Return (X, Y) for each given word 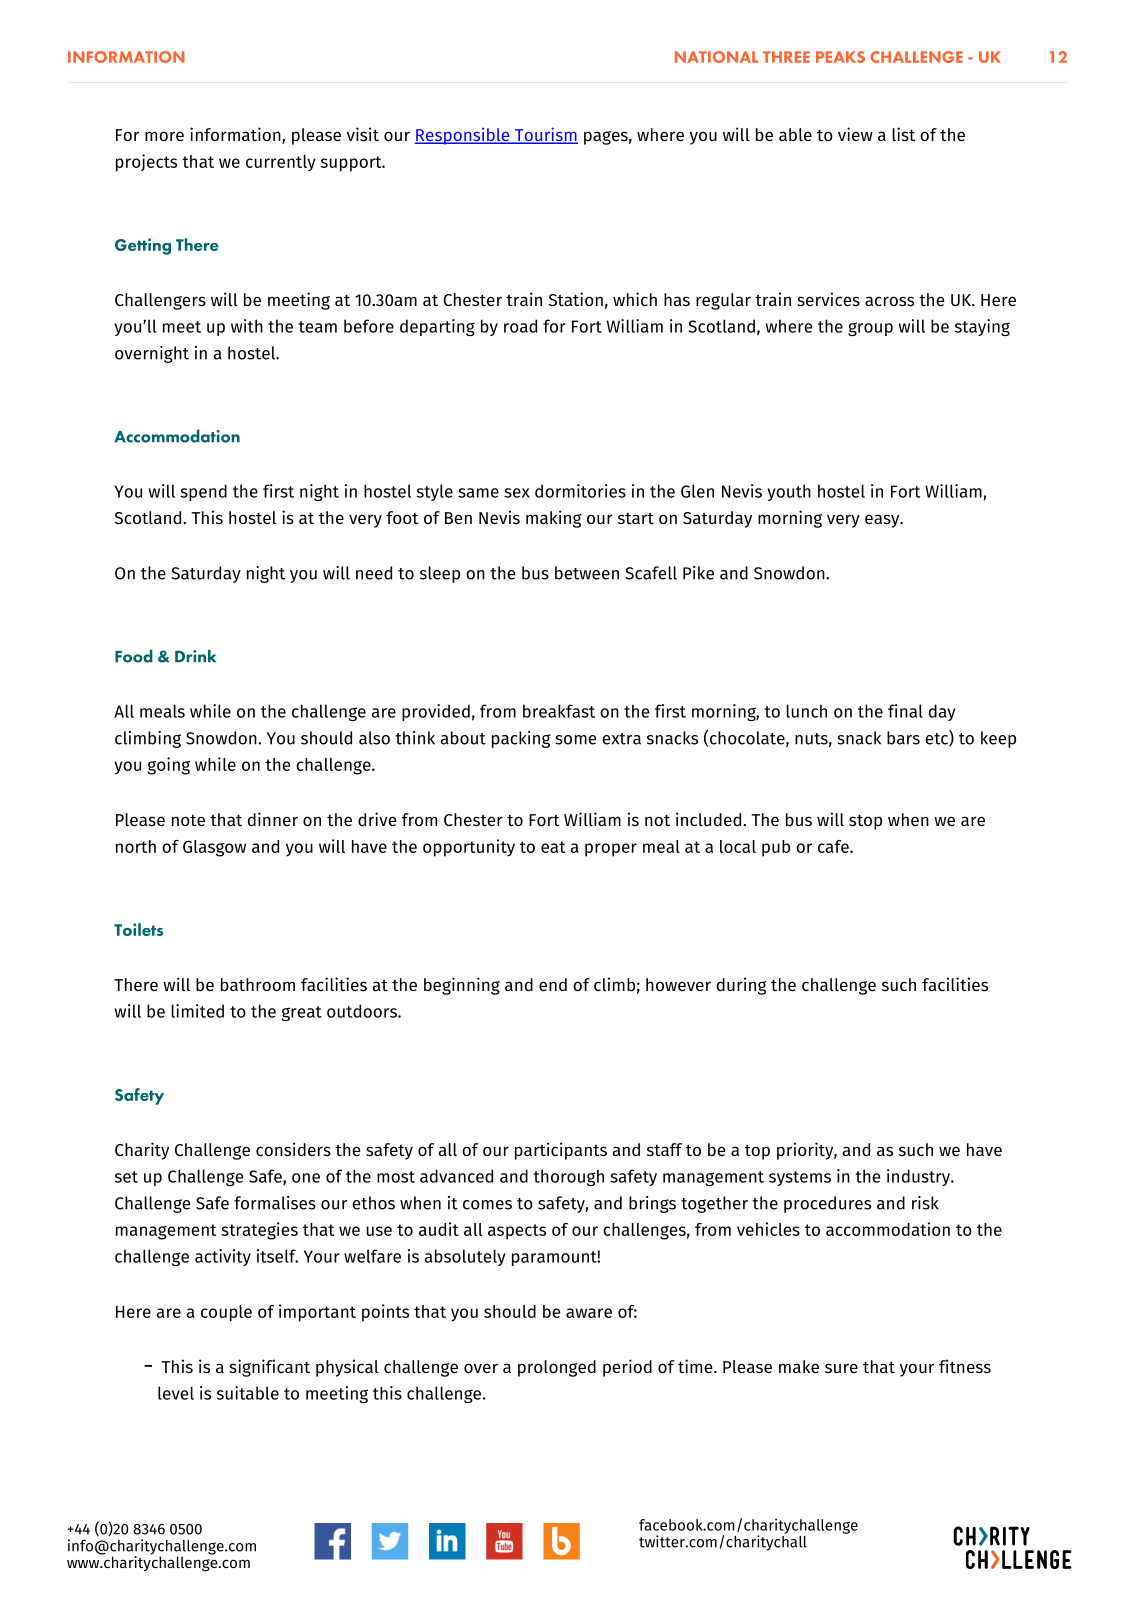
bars (903, 738)
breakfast (559, 711)
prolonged (557, 1368)
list (903, 134)
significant (270, 1368)
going (168, 766)
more (164, 136)
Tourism (545, 135)
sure (841, 1368)
